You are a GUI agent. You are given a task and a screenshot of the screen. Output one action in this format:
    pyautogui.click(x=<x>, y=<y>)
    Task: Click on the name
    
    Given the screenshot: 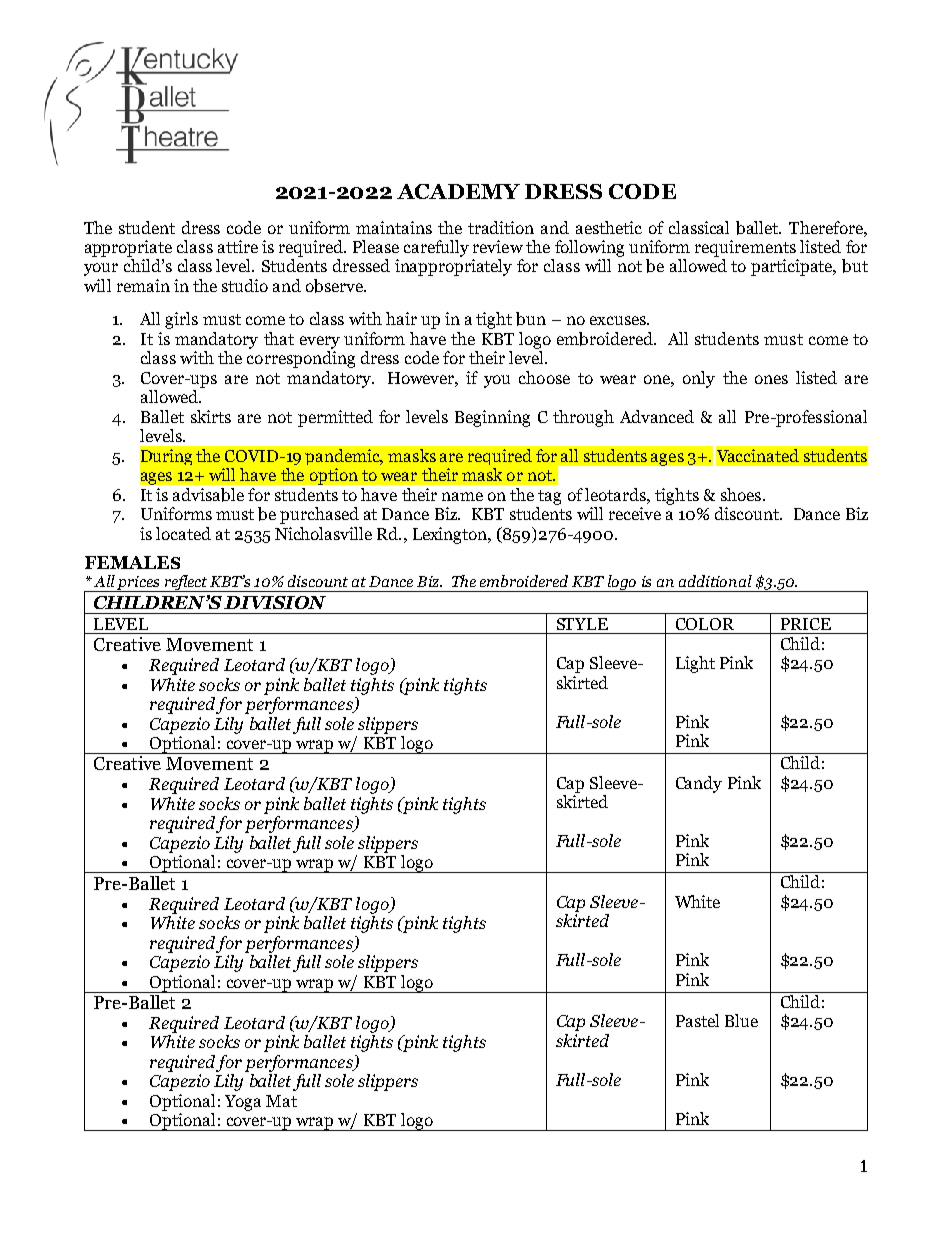 What is the action you would take?
    pyautogui.click(x=462, y=496)
